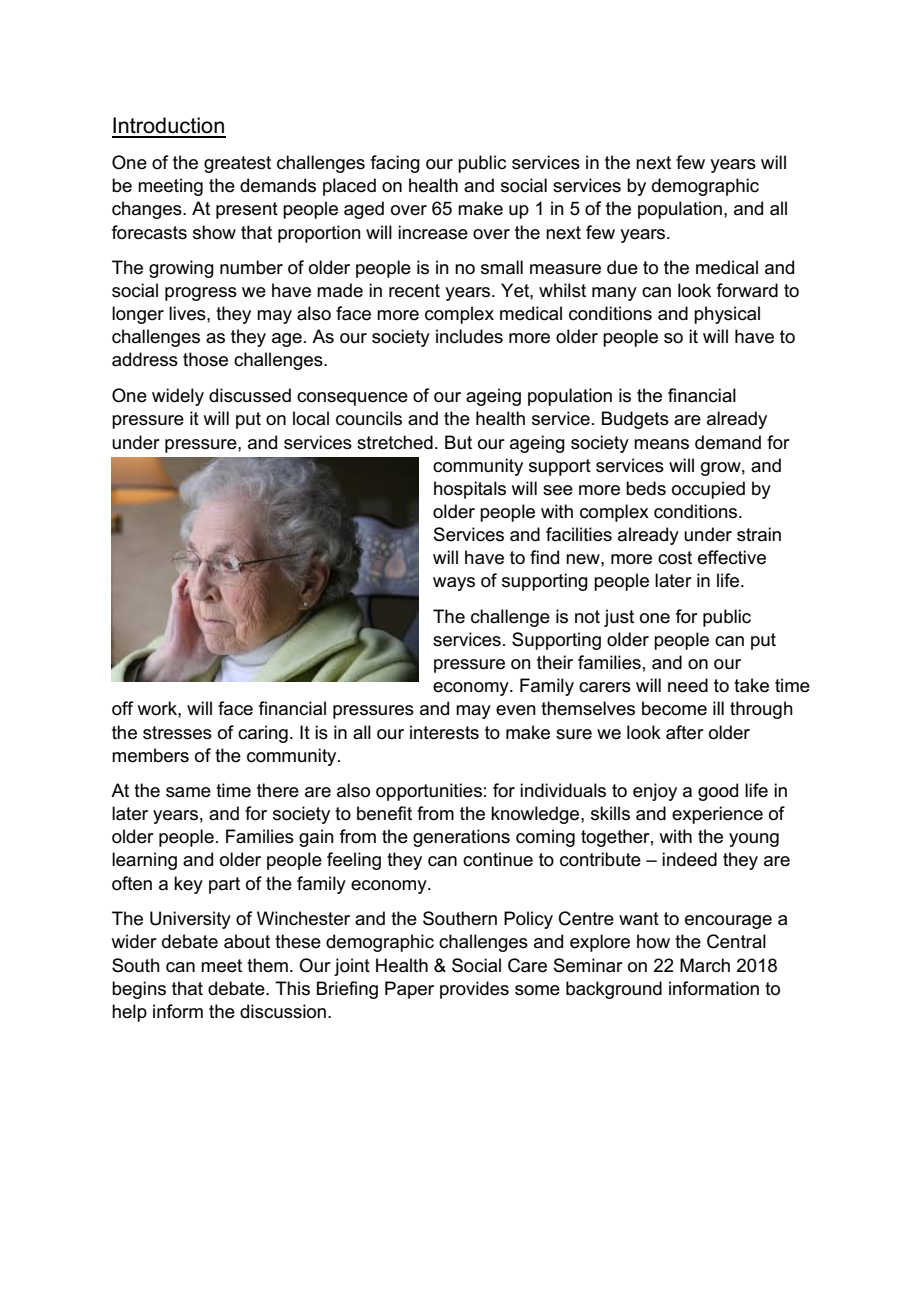 The height and width of the page is (1308, 924). What do you see at coordinates (454, 584) in the page?
I see `ways` at bounding box center [454, 584].
